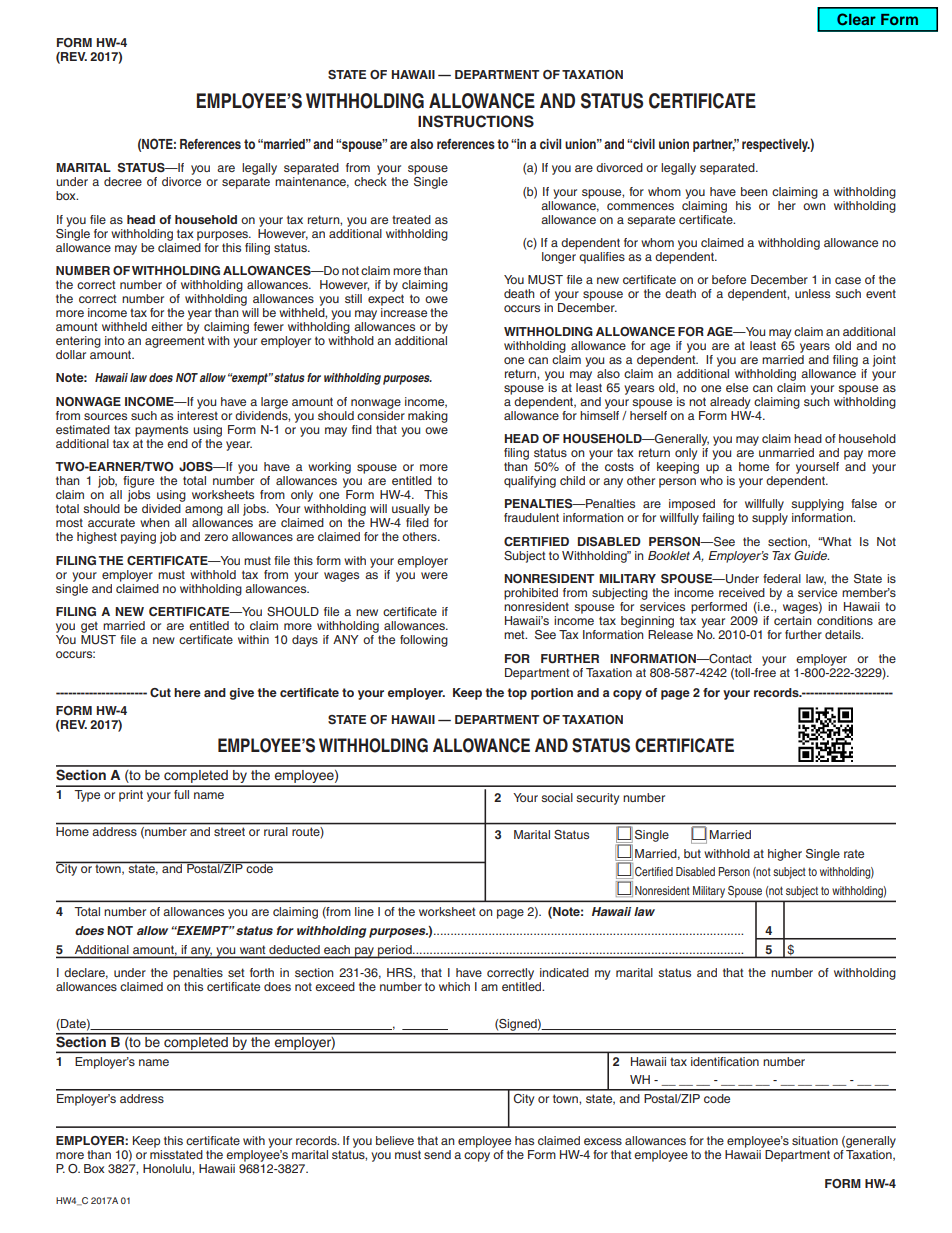 This screenshot has width=952, height=1233. Describe the element at coordinates (515, 634) in the screenshot. I see `met` at that location.
